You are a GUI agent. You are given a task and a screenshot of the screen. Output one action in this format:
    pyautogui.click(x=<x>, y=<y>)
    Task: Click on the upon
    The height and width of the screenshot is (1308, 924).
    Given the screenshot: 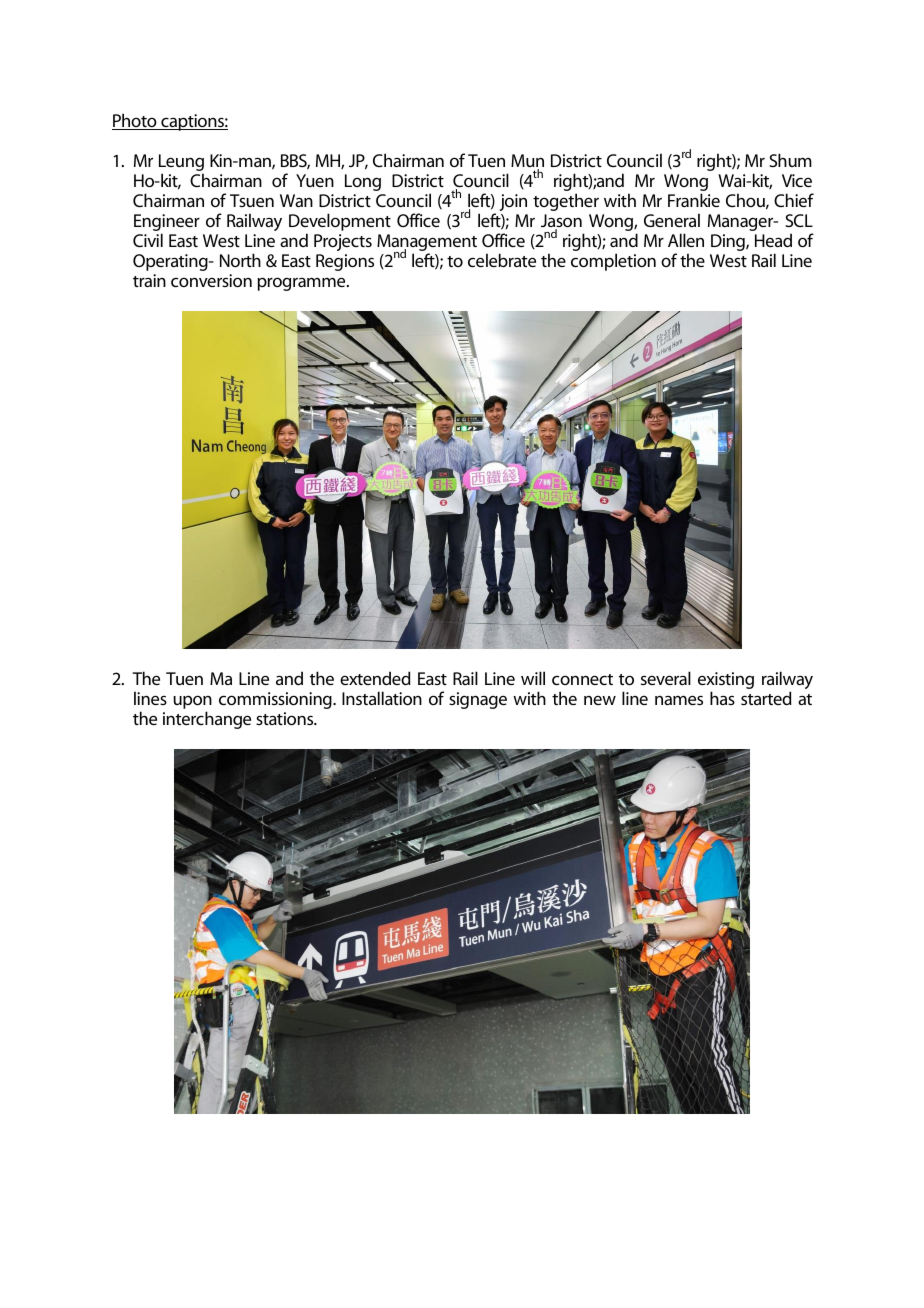 What is the action you would take?
    pyautogui.click(x=192, y=702)
